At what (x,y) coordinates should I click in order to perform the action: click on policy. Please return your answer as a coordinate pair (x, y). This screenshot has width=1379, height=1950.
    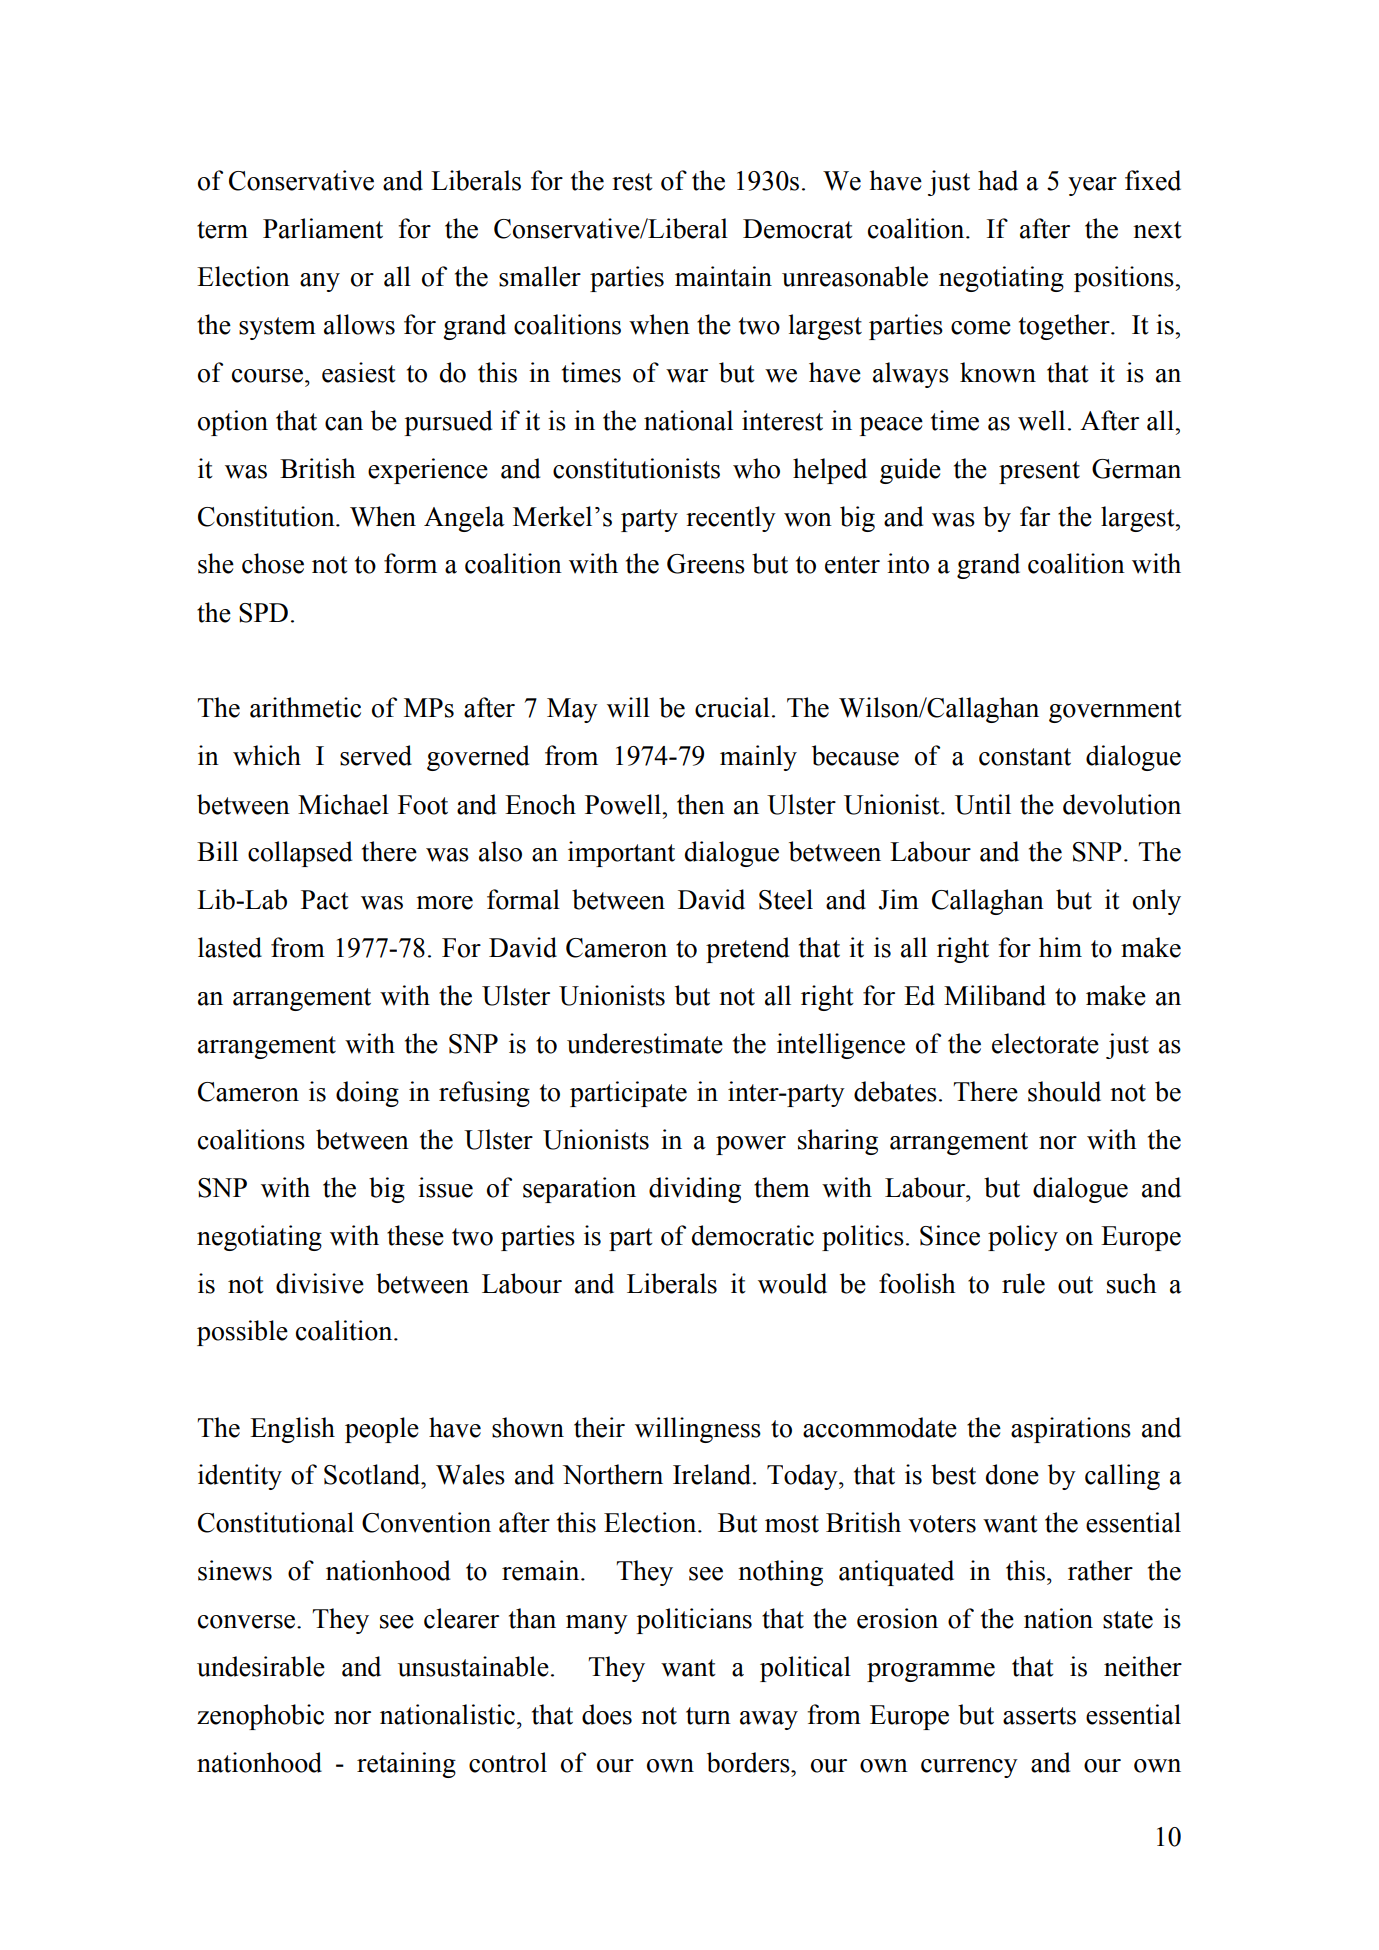
    Looking at the image, I should click on (1023, 1238).
